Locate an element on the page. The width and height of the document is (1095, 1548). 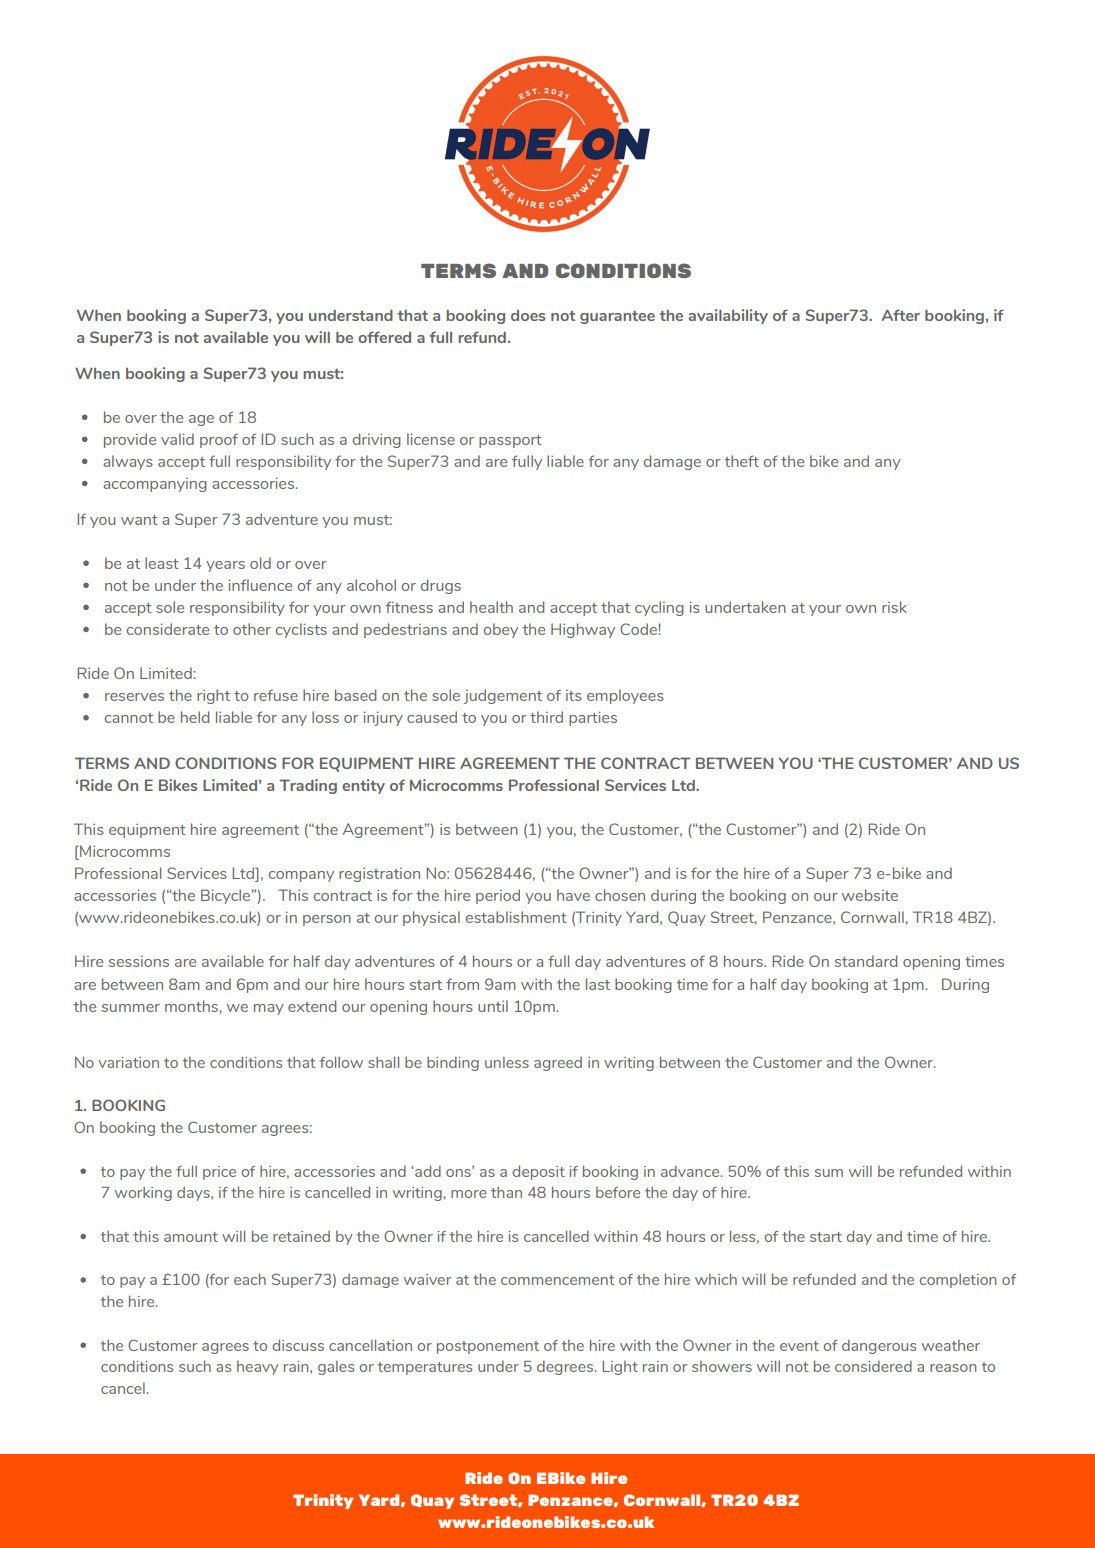
risk is located at coordinates (894, 607).
